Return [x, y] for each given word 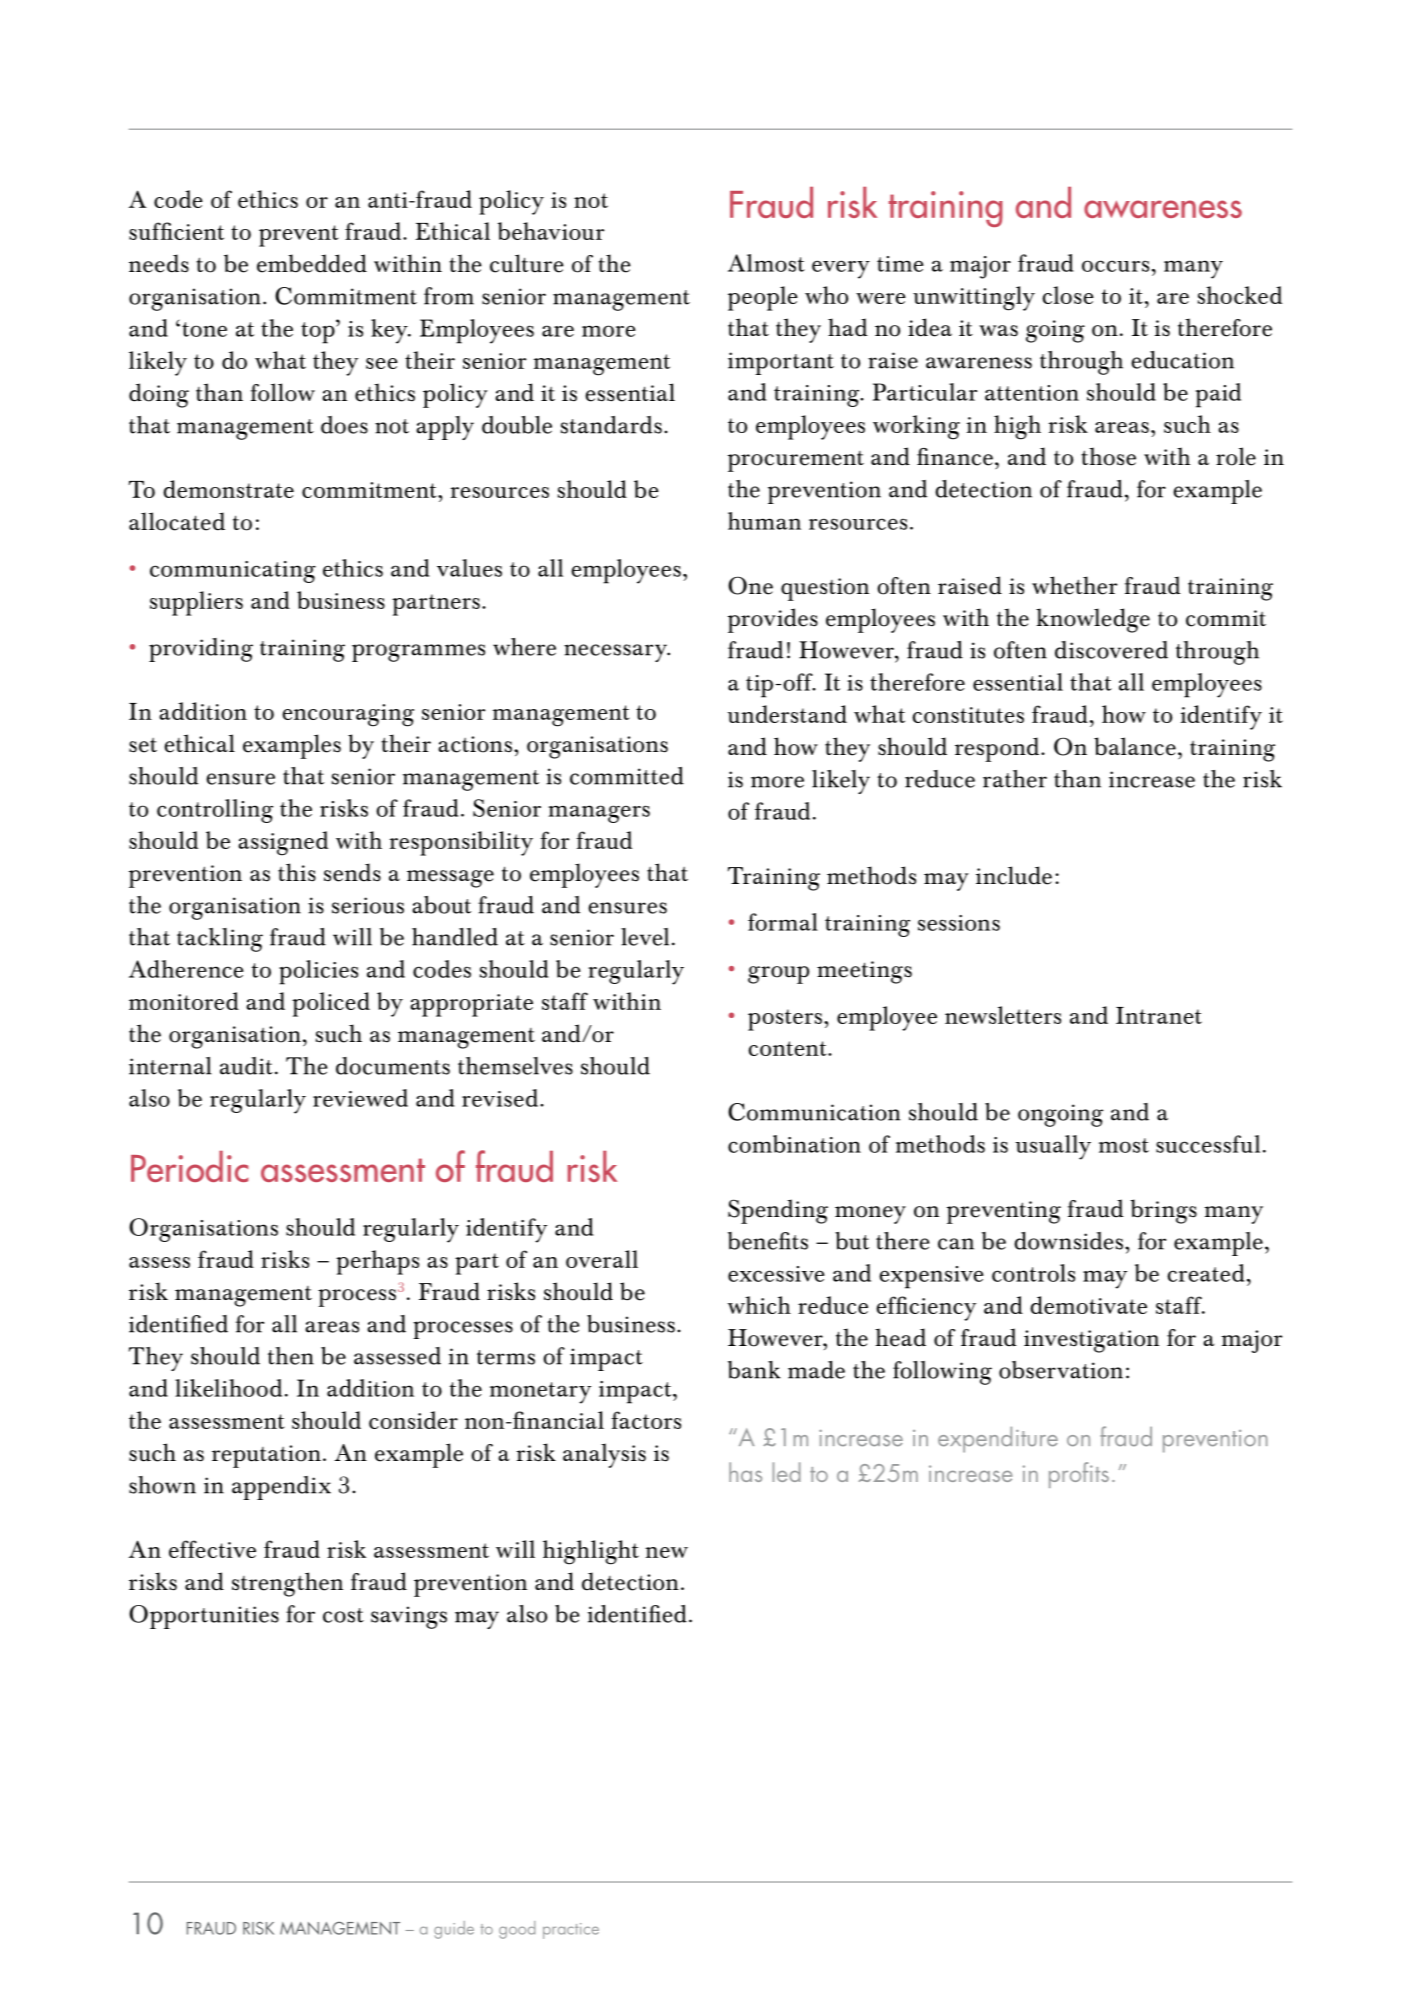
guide [454, 1930]
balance [1135, 746]
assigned [283, 843]
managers [599, 814]
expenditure [998, 1440]
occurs [1115, 266]
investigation [1091, 1341]
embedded [312, 263]
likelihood [228, 1388]
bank [754, 1370]
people [763, 298]
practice [571, 1931]
